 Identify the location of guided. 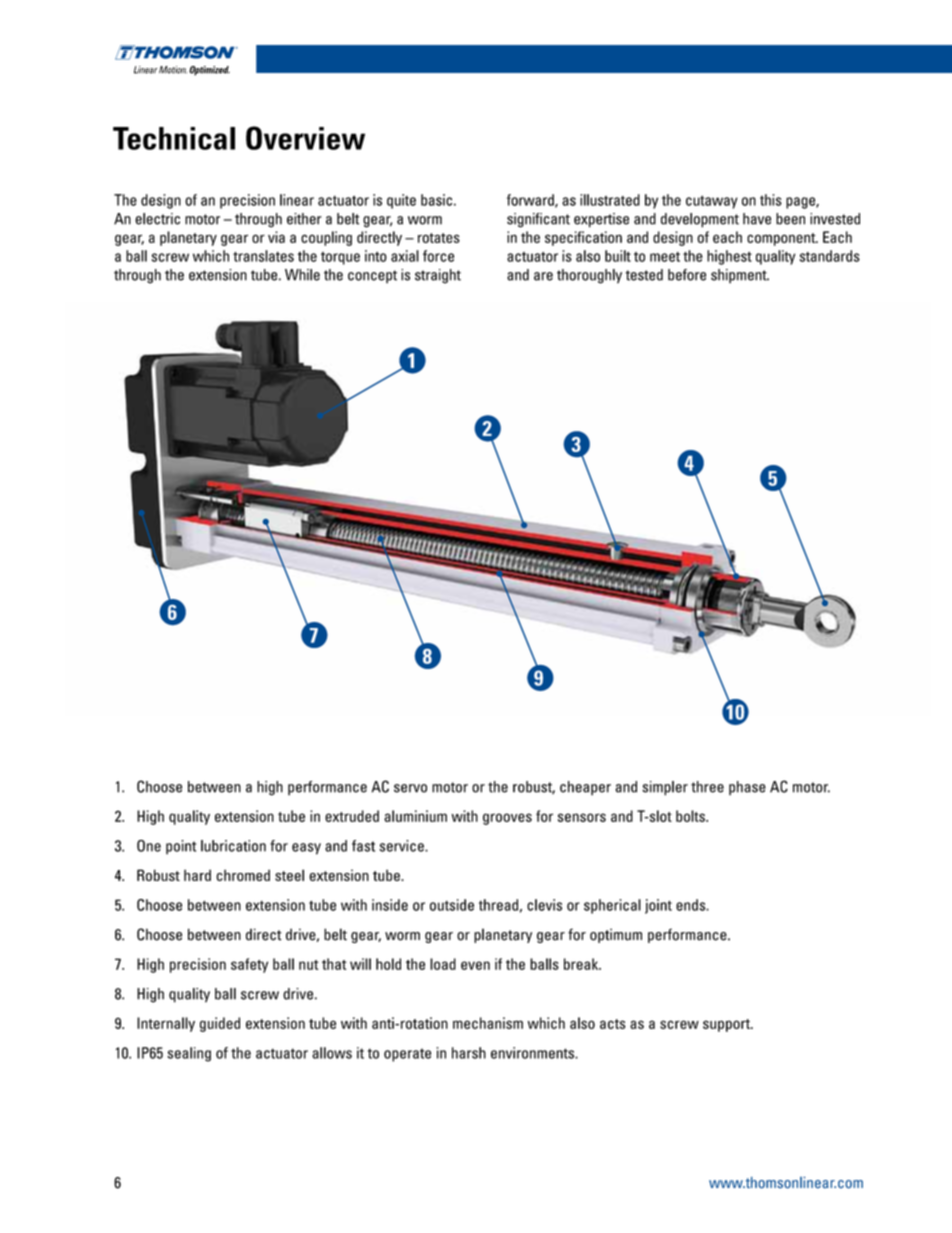
(220, 1024).
